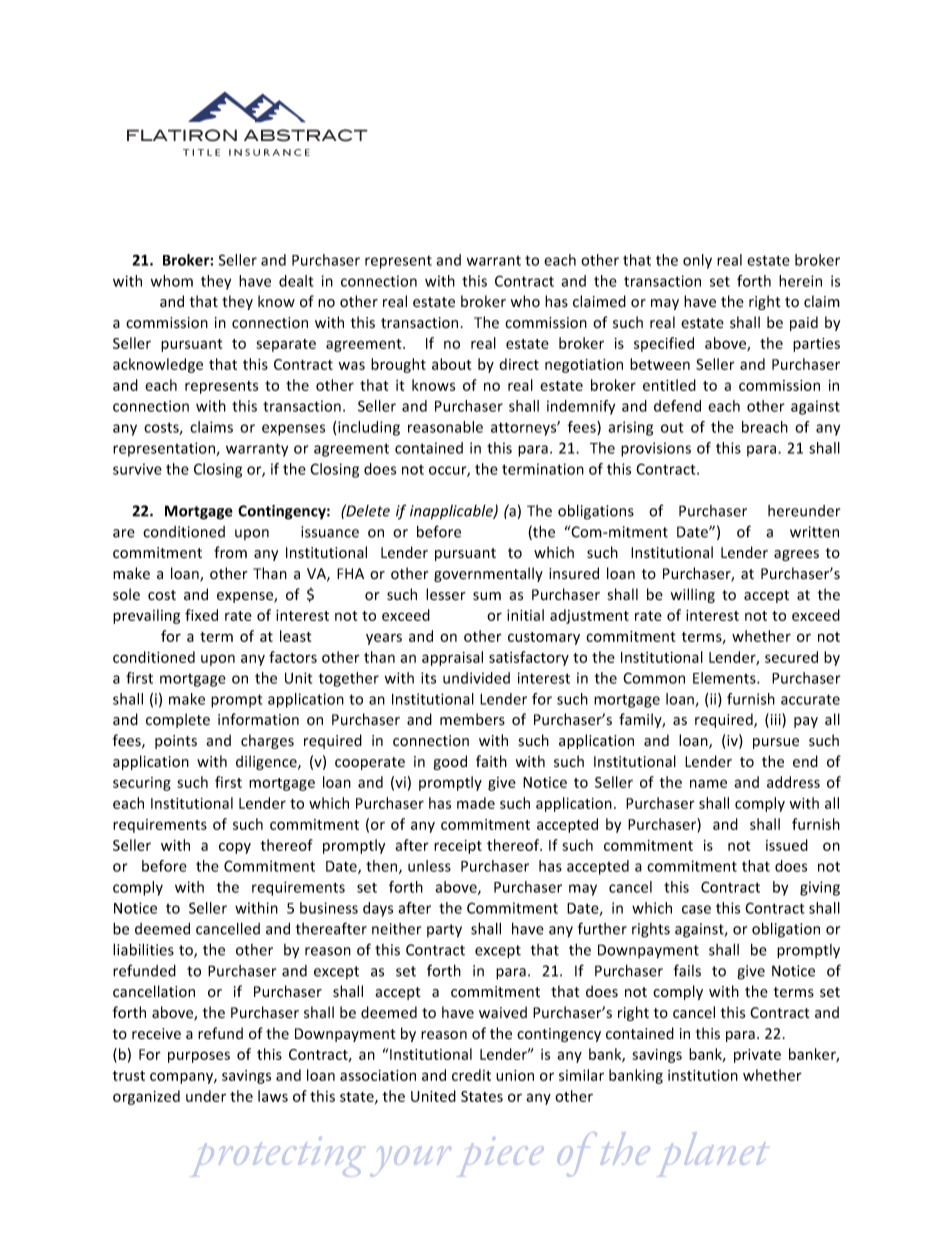 This document has width=952, height=1233. What do you see at coordinates (458, 847) in the document?
I see `receipt` at bounding box center [458, 847].
